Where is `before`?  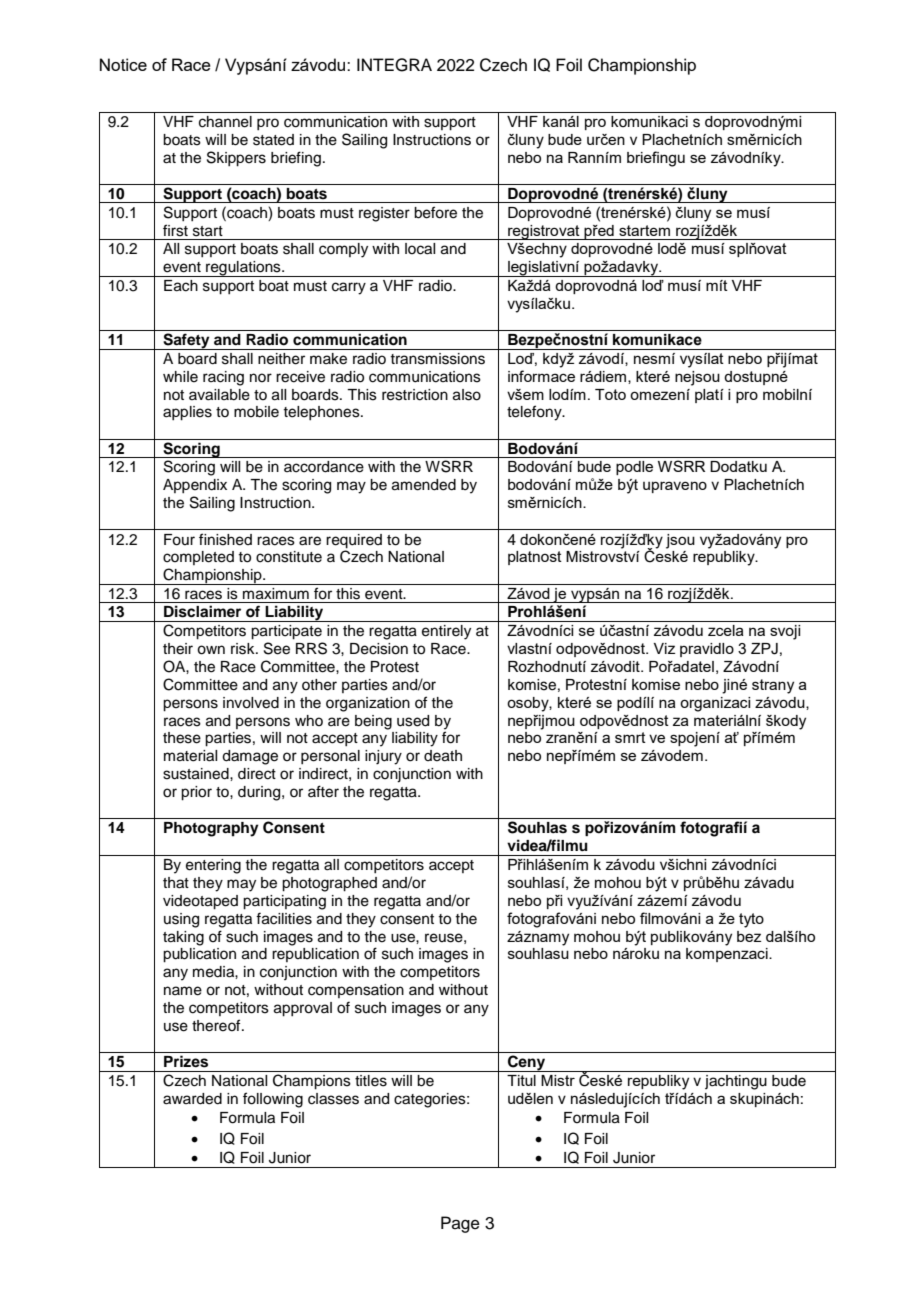
before is located at coordinates (435, 212).
